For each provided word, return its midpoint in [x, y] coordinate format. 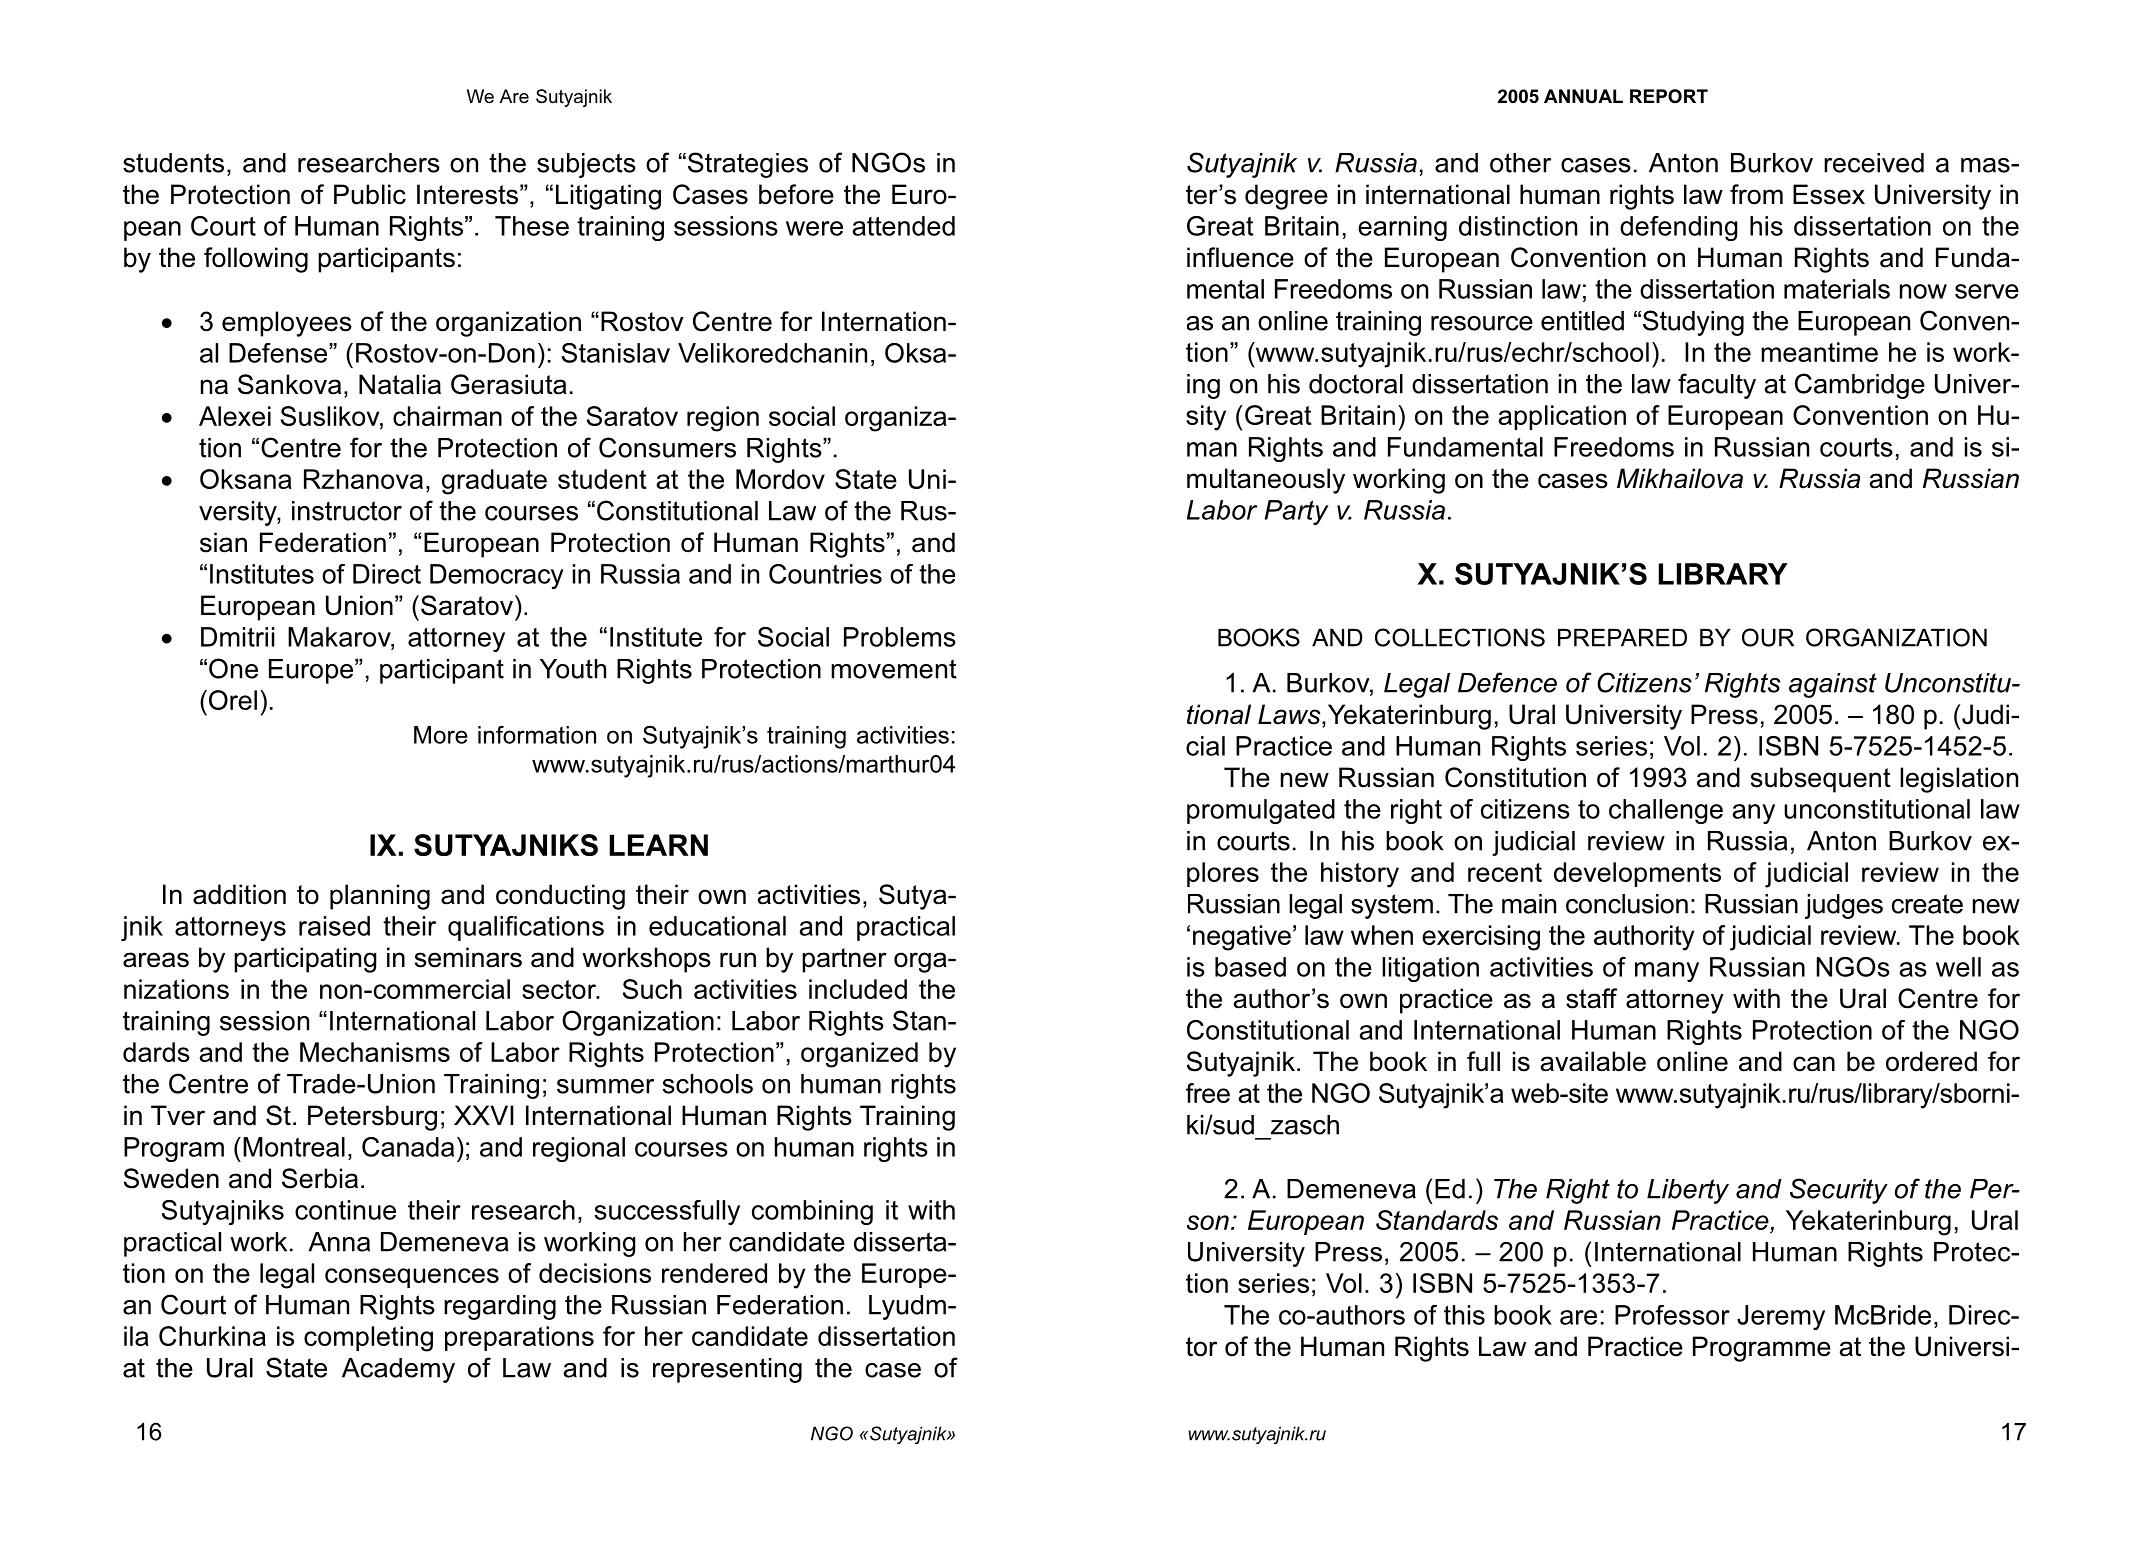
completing [368, 1339]
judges [1844, 906]
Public [370, 194]
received [1874, 163]
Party [1297, 512]
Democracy [497, 576]
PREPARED [1622, 638]
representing [727, 1370]
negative [1242, 938]
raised [334, 926]
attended [903, 226]
